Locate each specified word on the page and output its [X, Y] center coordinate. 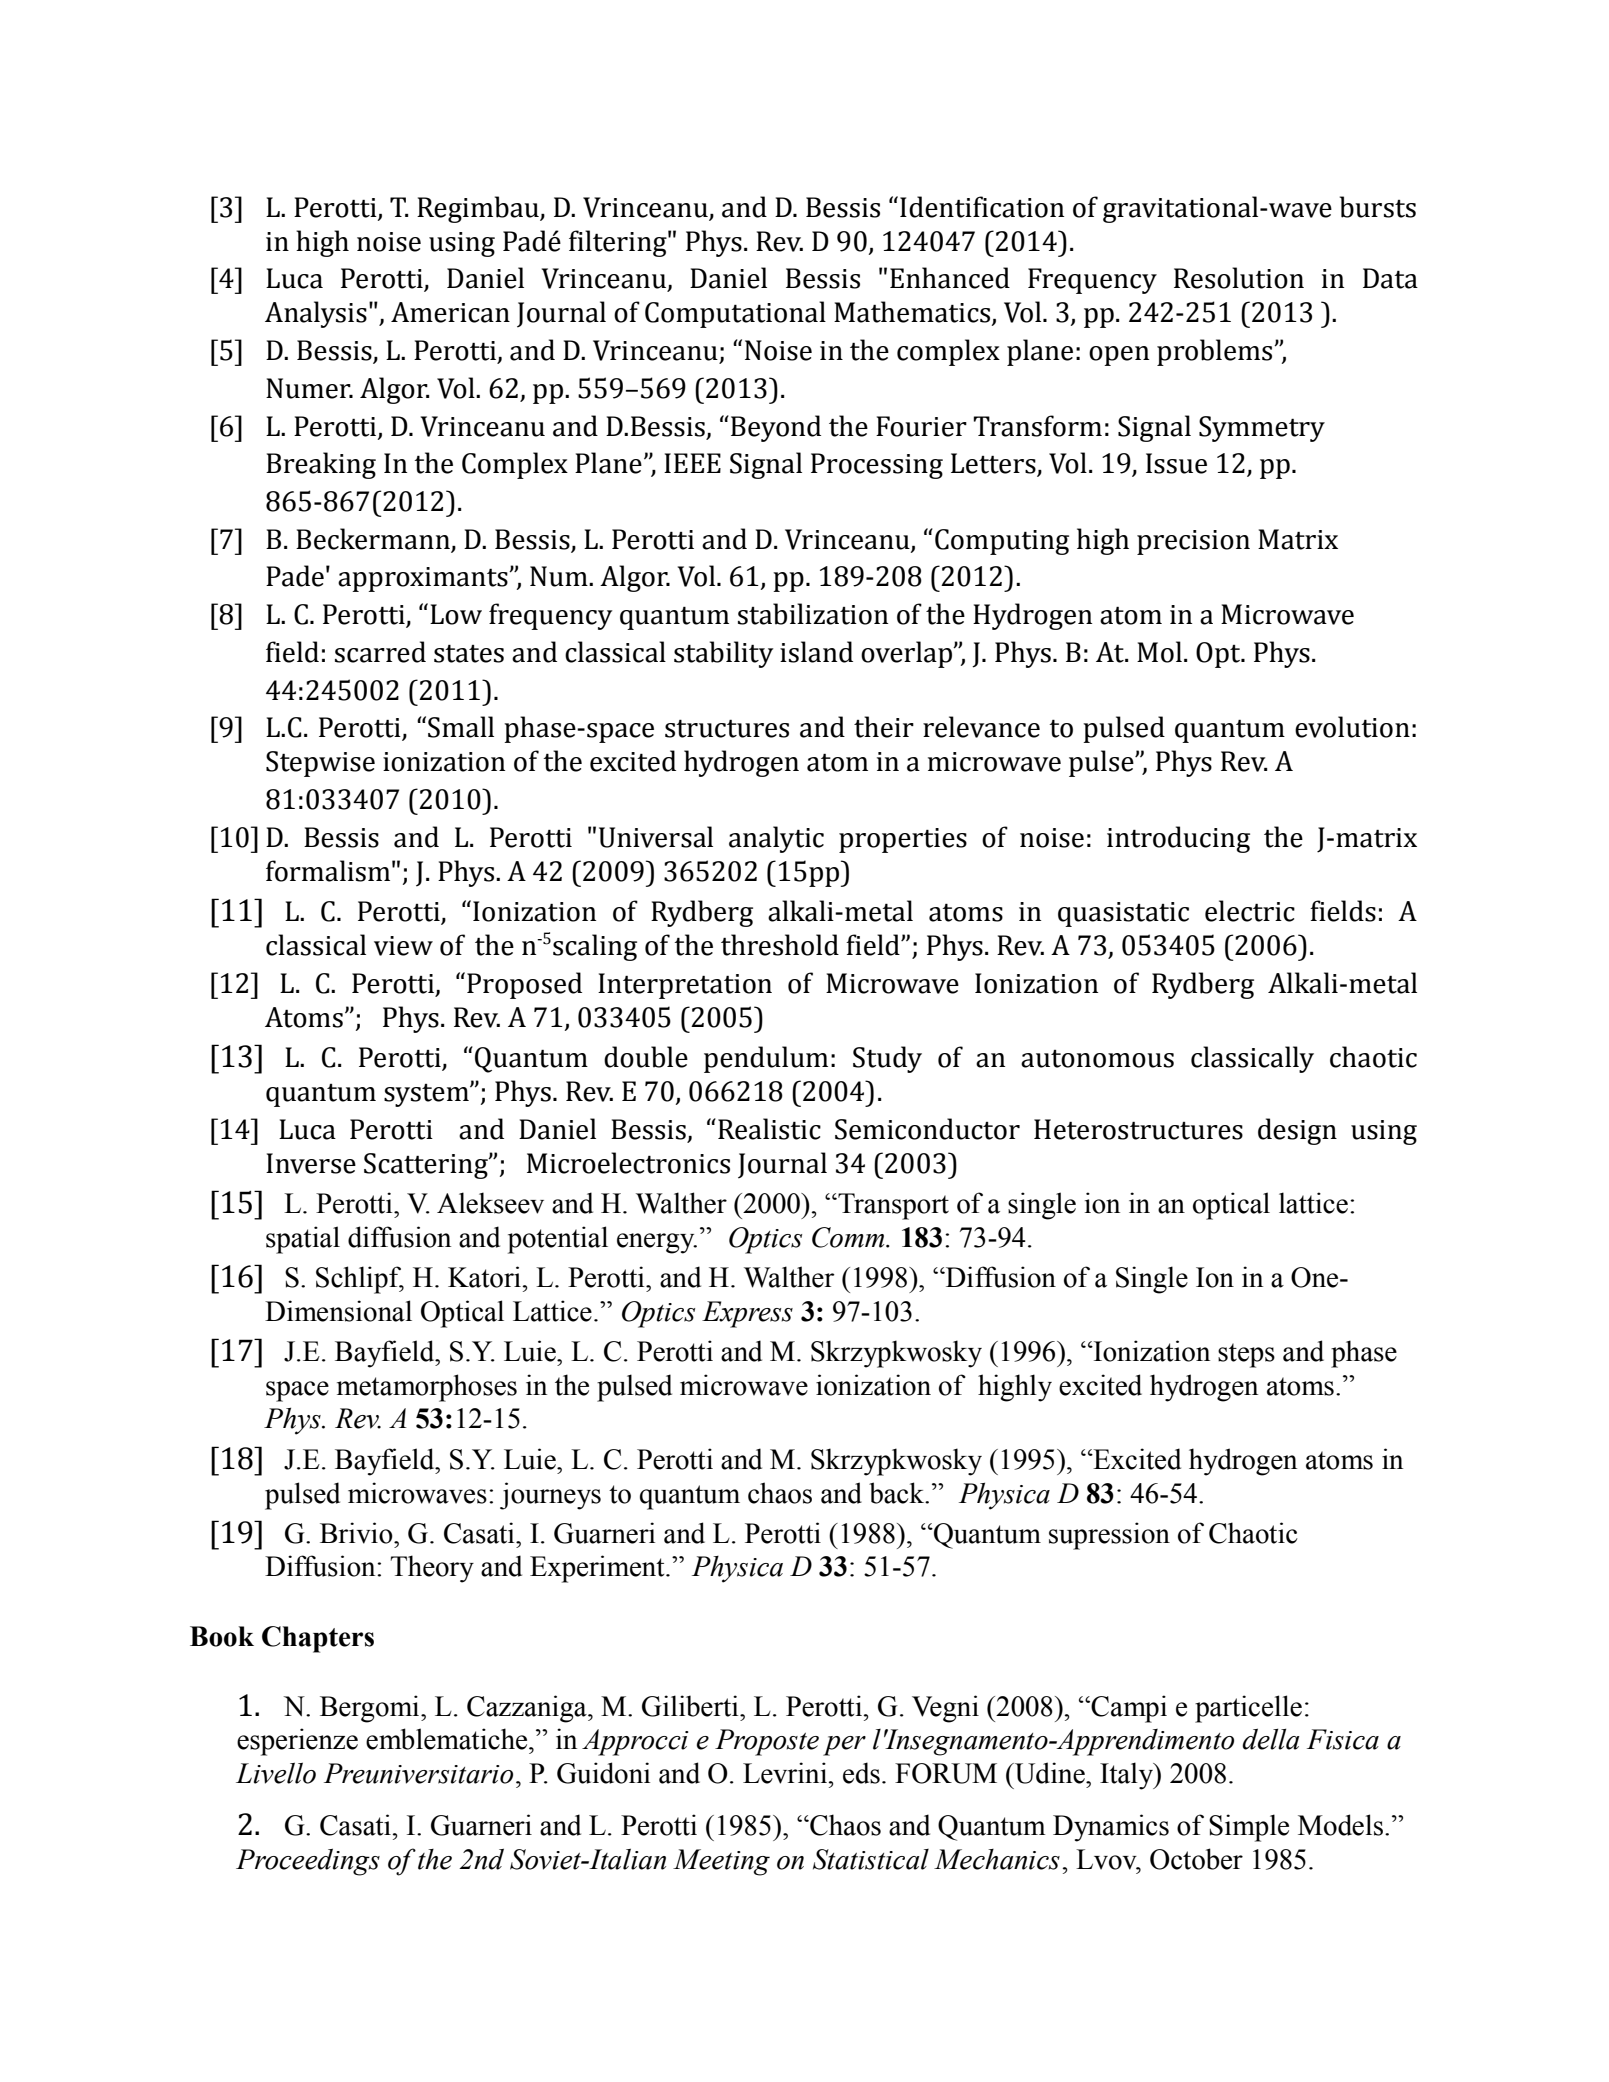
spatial [303, 1240]
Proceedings [308, 1862]
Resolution [1239, 278]
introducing [1178, 839]
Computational [735, 314]
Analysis [316, 314]
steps [1246, 1355]
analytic [776, 839]
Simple [1249, 1828]
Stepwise [320, 764]
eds [861, 1773]
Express [747, 1314]
